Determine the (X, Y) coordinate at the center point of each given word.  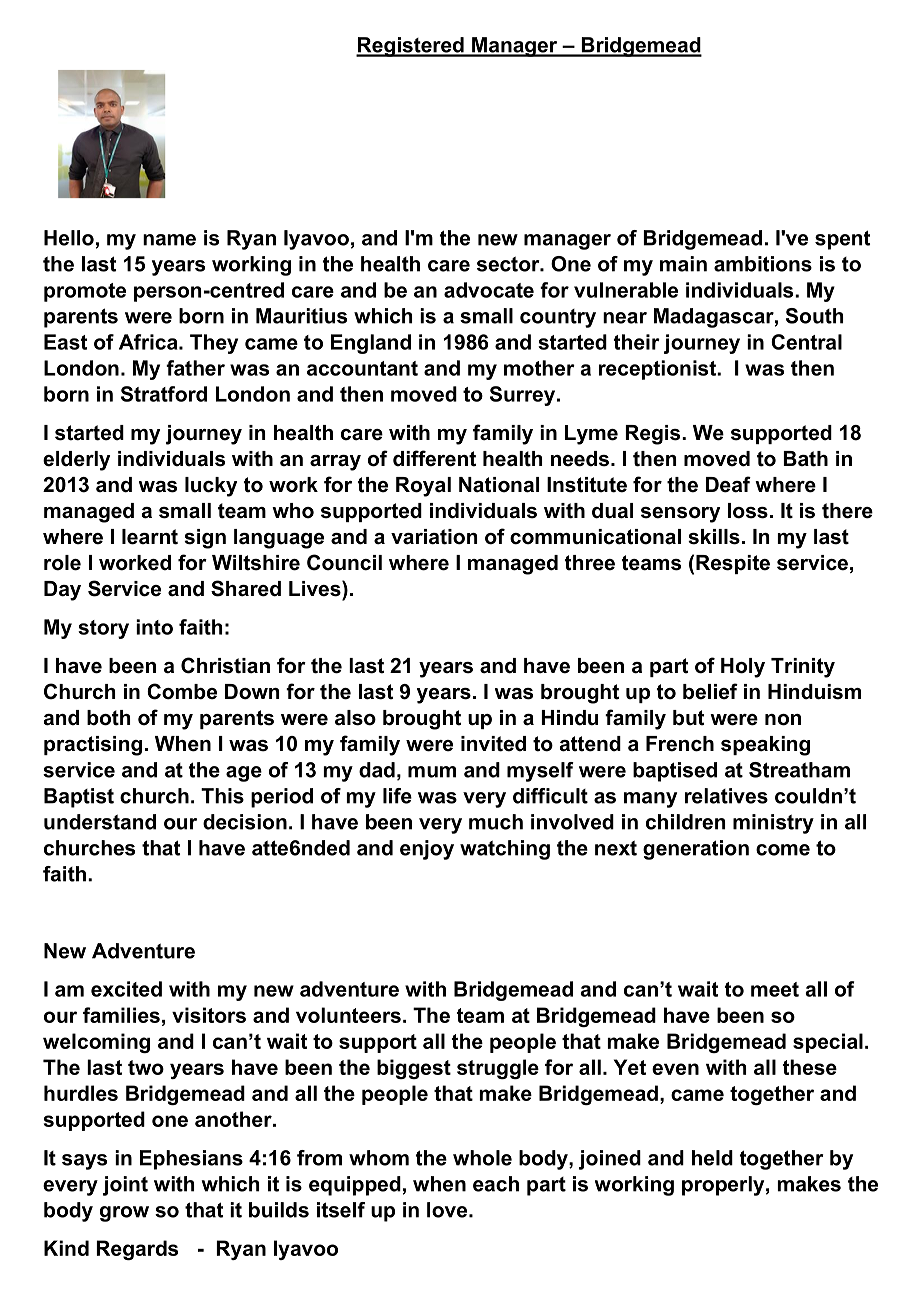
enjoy (427, 850)
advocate (489, 290)
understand (100, 822)
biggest (414, 1069)
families (121, 1015)
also (355, 718)
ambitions (763, 264)
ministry (773, 824)
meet (775, 989)
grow (124, 1214)
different (434, 458)
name (169, 240)
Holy (743, 668)
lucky (211, 487)
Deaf (728, 484)
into (154, 627)
